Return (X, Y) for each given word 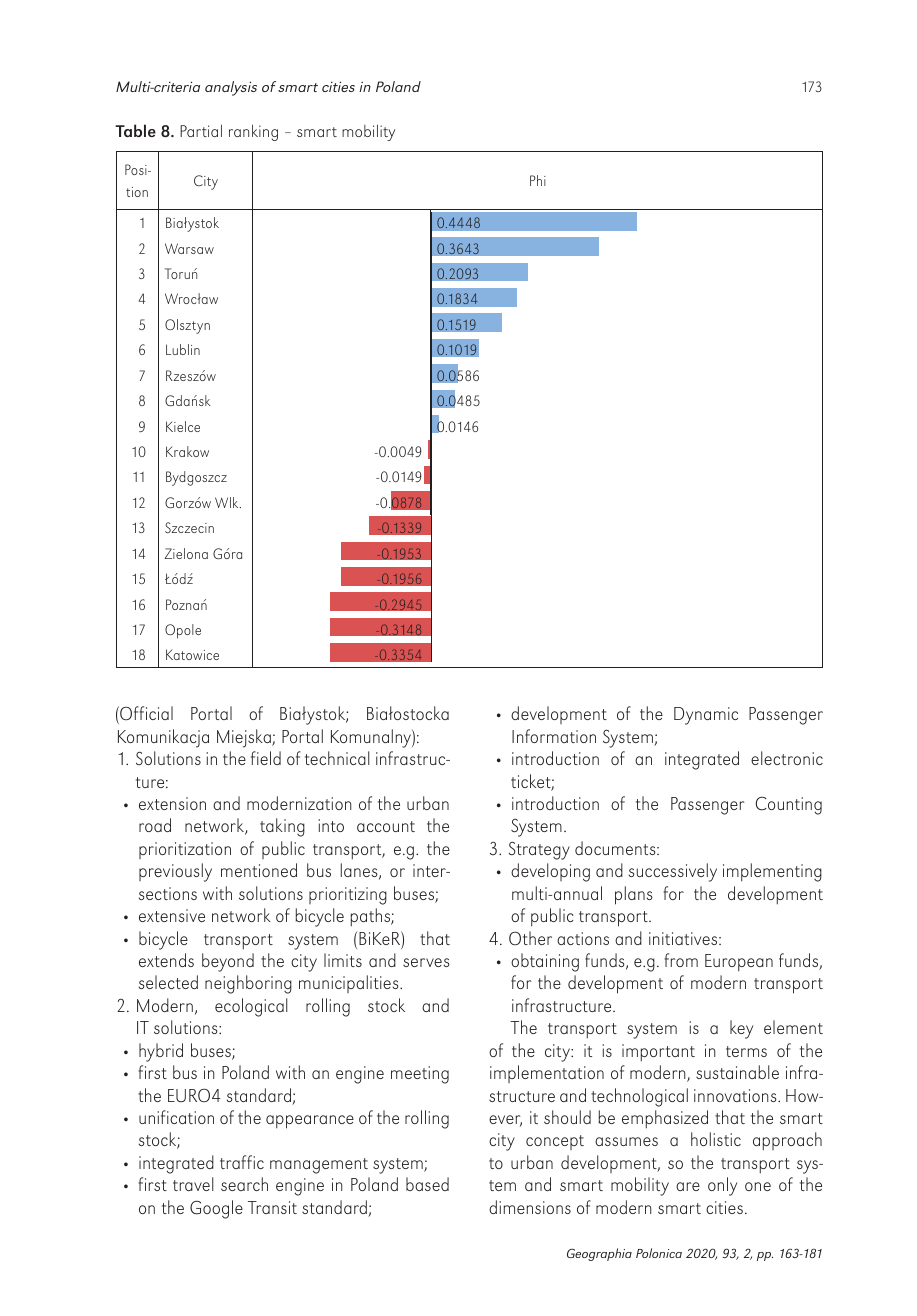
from (681, 960)
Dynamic (706, 716)
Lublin (183, 349)
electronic (787, 758)
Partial (201, 130)
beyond (228, 962)
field (266, 758)
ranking (253, 132)
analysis (231, 88)
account (386, 826)
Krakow (187, 451)
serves (426, 962)
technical (337, 758)
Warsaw (189, 248)
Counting (788, 806)
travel (193, 1184)
